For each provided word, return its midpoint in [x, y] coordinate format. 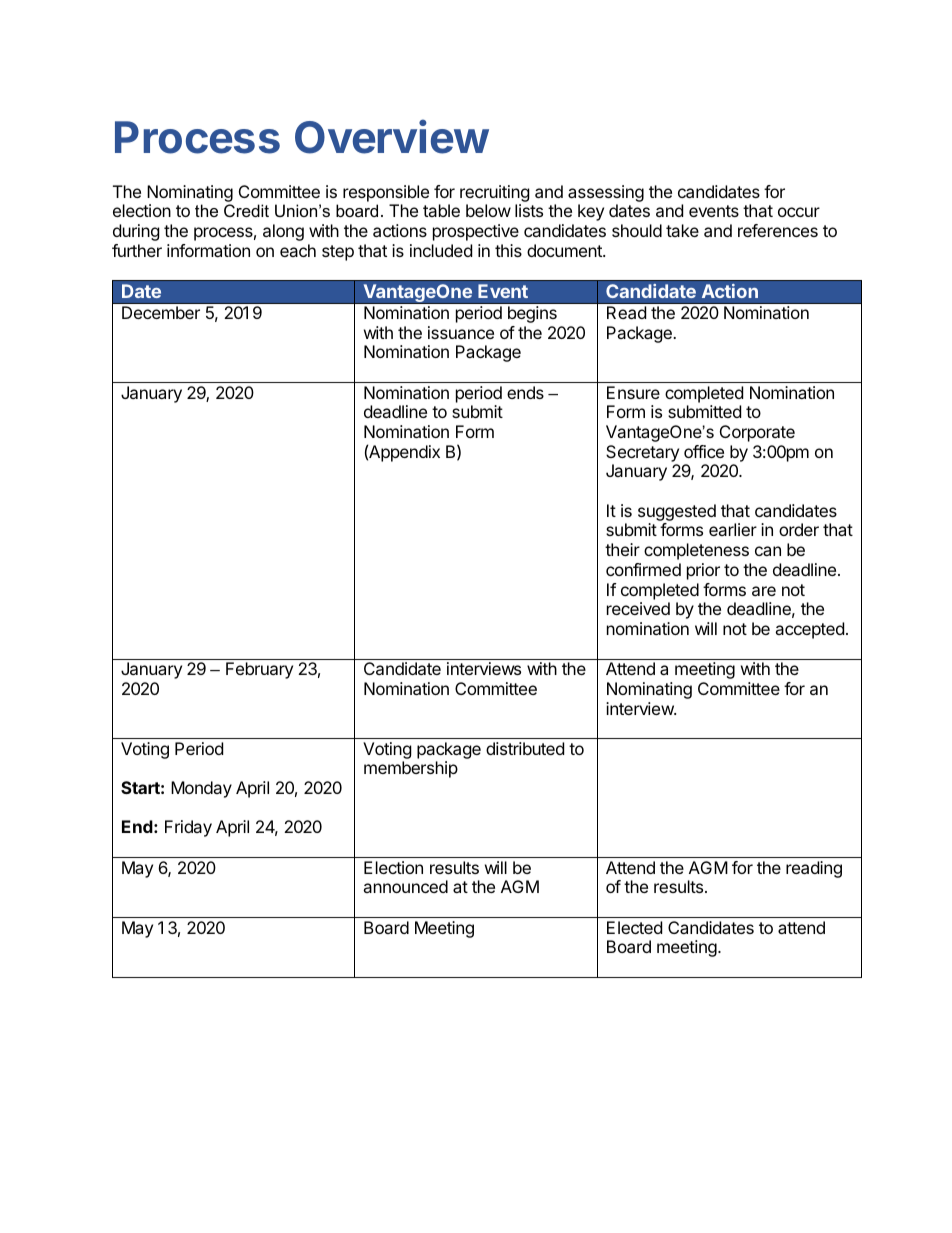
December [161, 312]
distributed [525, 748]
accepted [809, 630]
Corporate [757, 433]
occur [799, 212]
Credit [246, 210]
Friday [188, 828]
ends [525, 392]
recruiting [495, 193]
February [259, 670]
